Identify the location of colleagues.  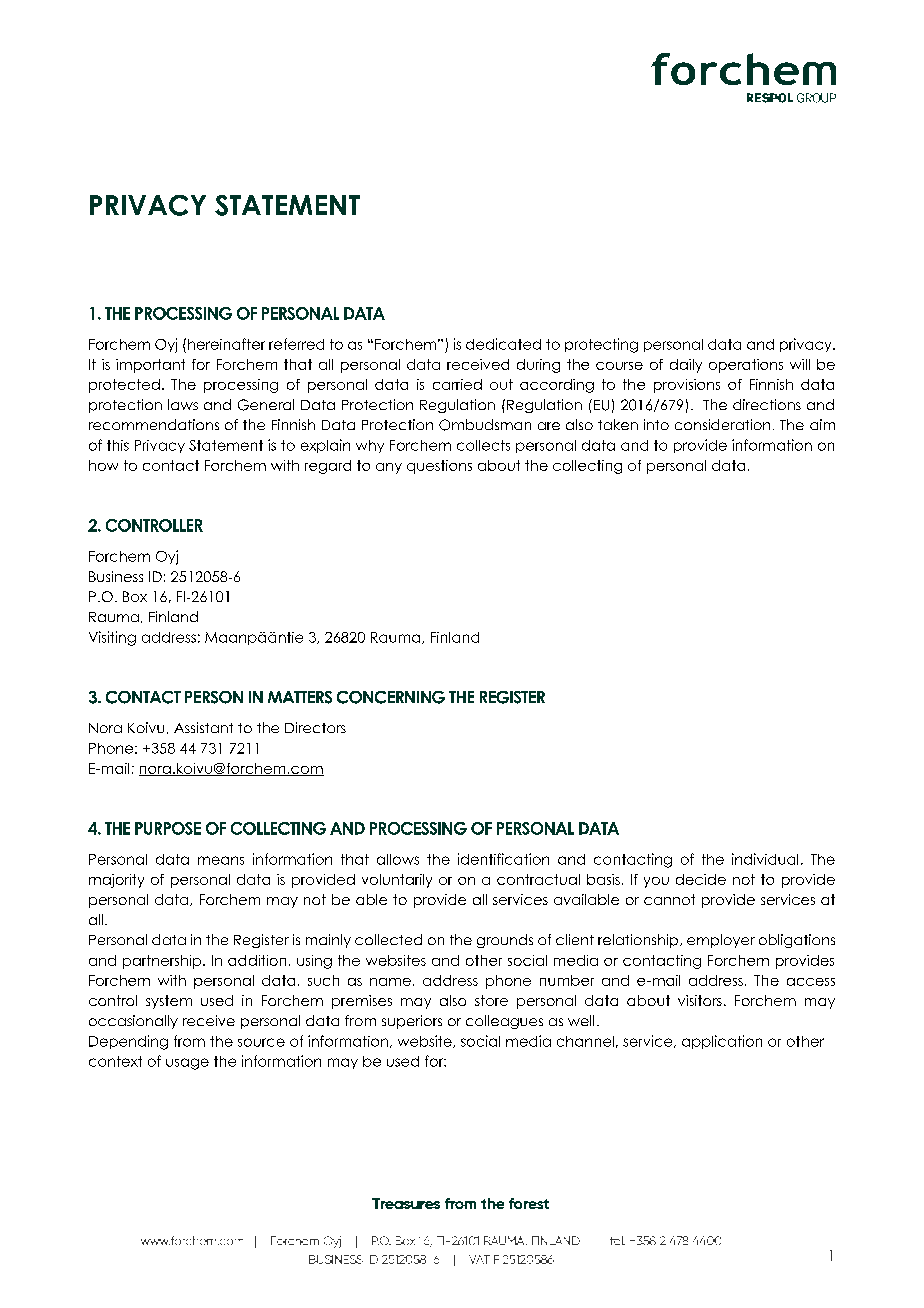
(504, 1022).
